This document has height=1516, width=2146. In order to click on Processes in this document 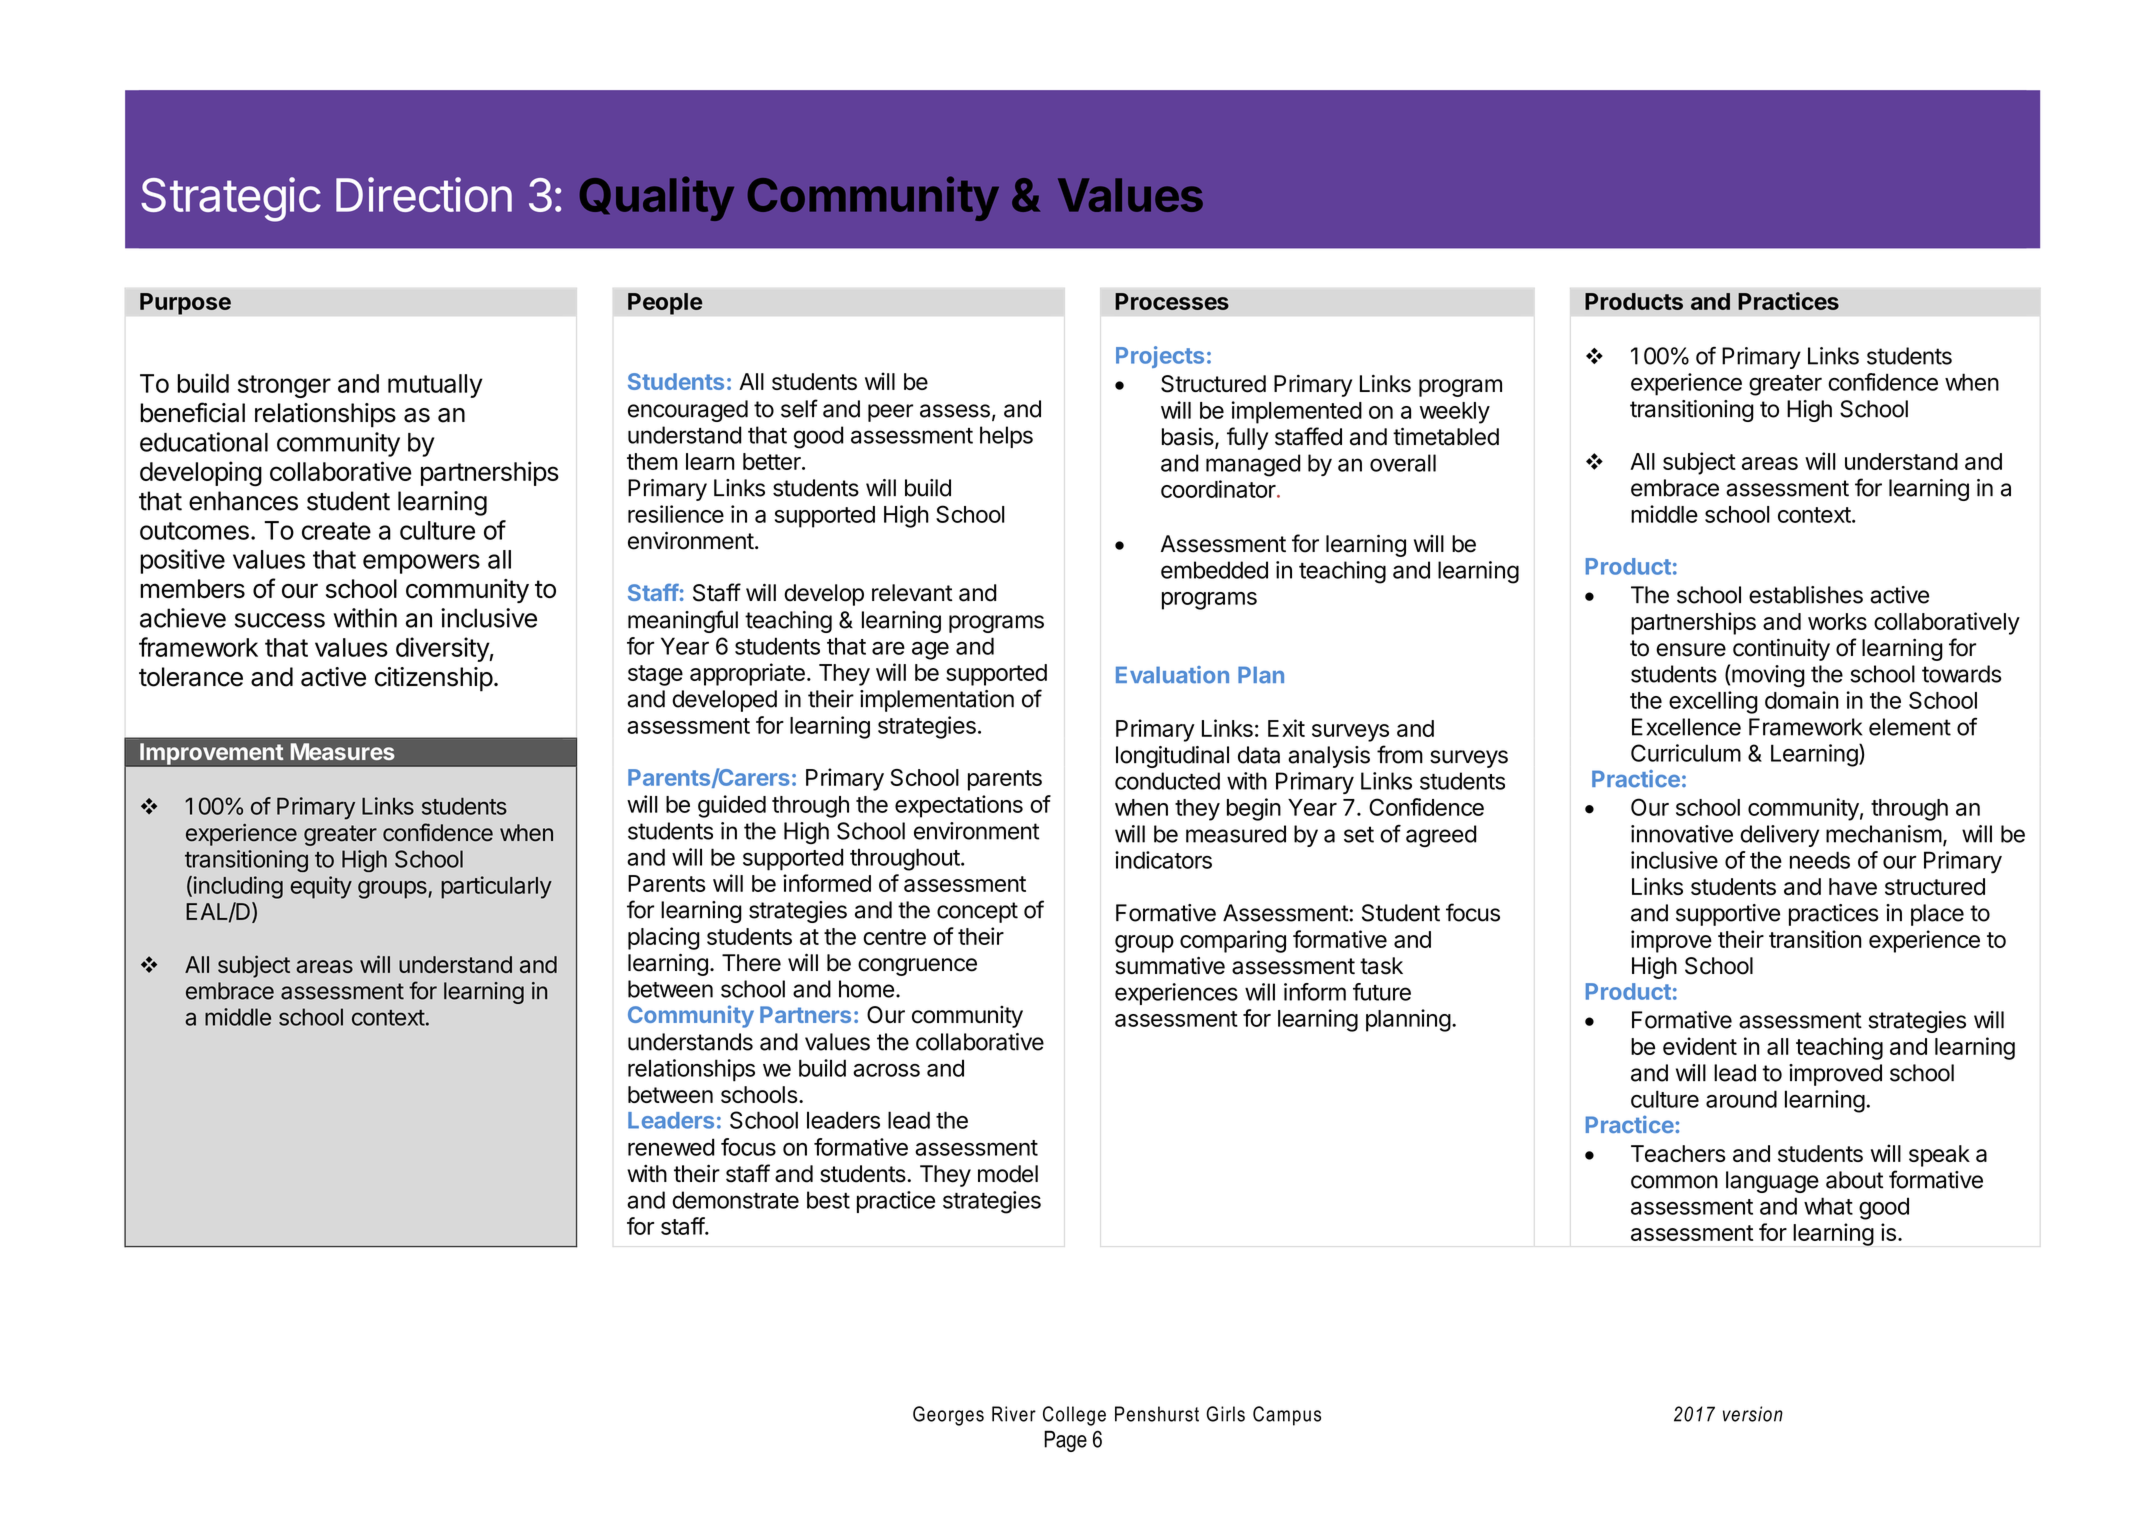, I will do `click(1172, 301)`.
